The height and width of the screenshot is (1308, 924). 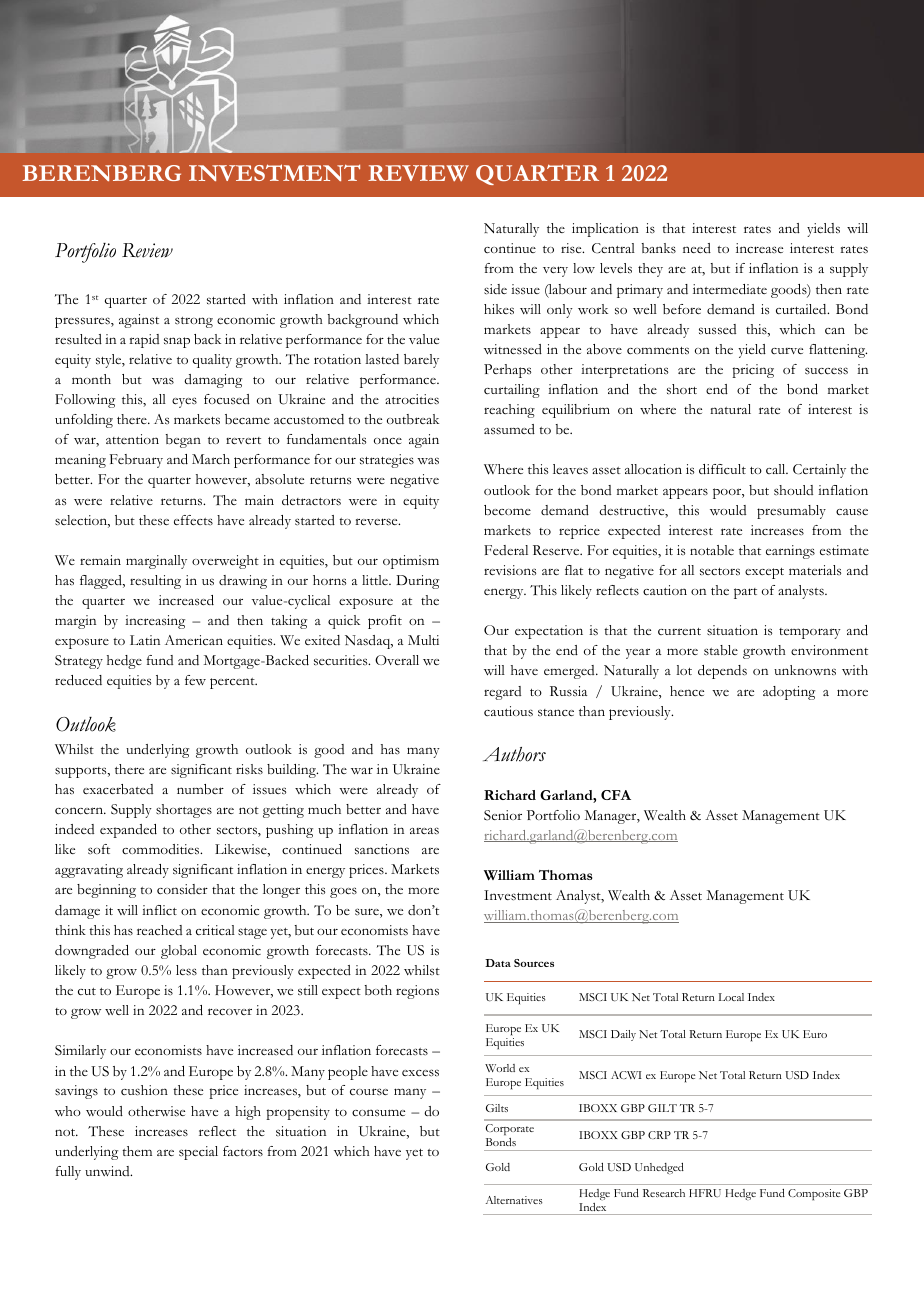 What do you see at coordinates (764, 573) in the screenshot?
I see `except` at bounding box center [764, 573].
